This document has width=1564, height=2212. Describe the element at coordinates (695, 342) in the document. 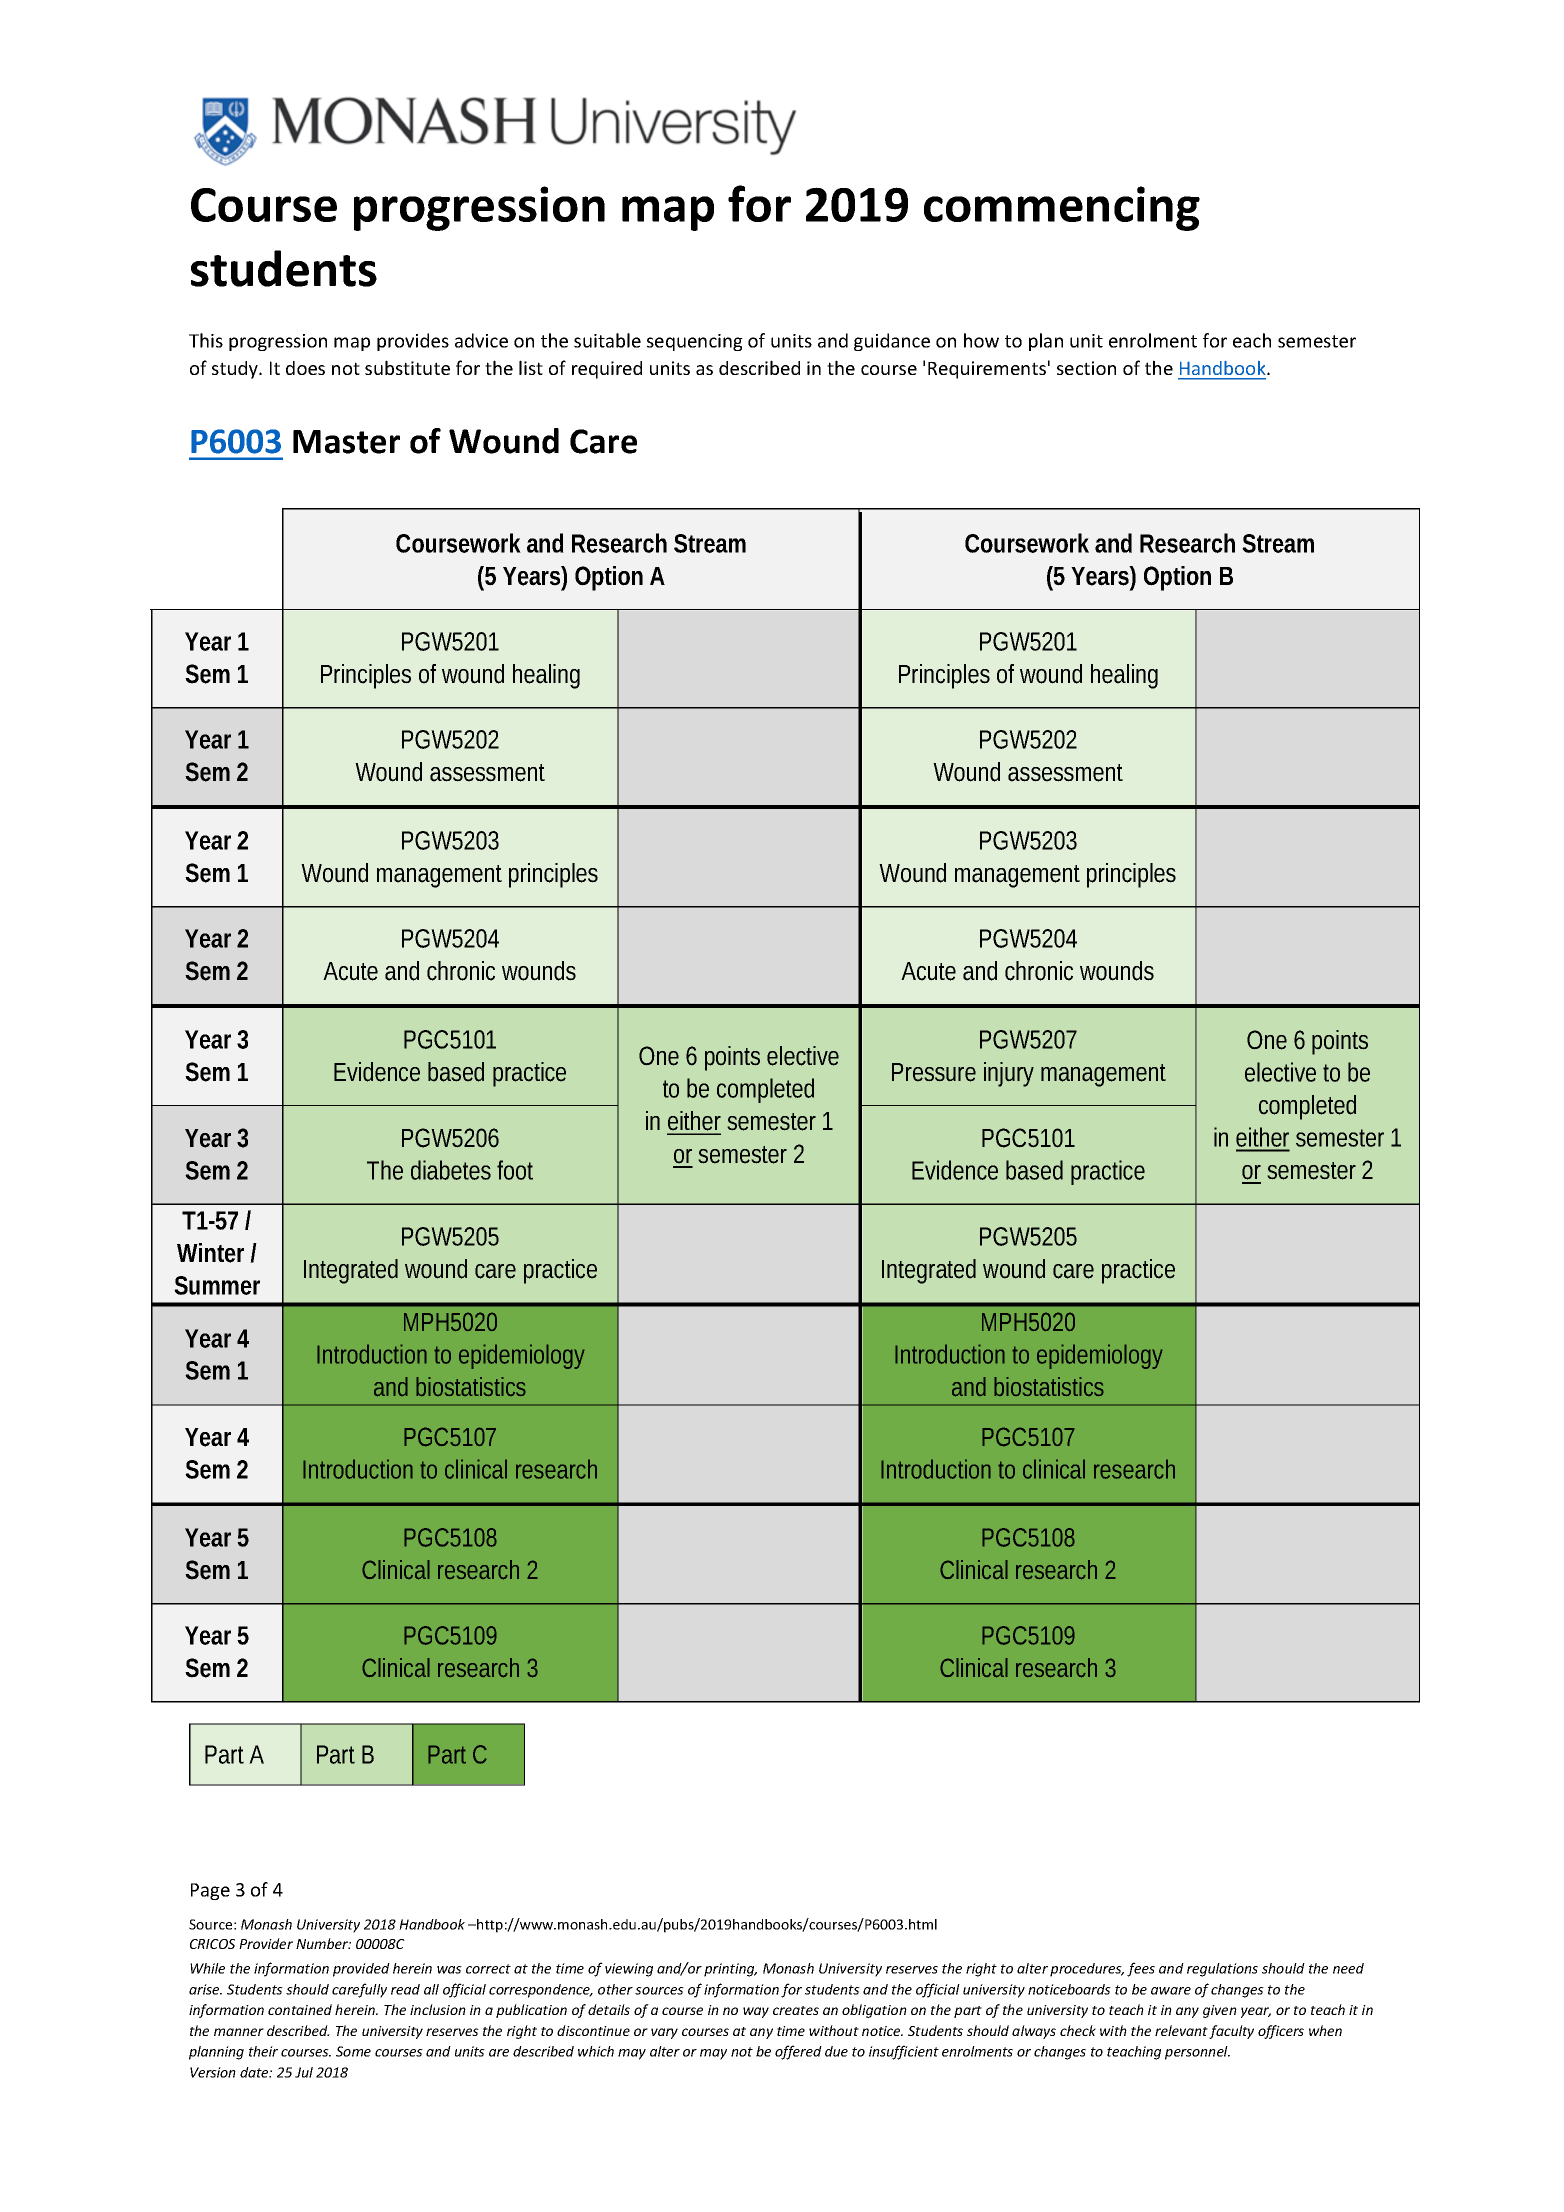

I see `sequencing` at that location.
